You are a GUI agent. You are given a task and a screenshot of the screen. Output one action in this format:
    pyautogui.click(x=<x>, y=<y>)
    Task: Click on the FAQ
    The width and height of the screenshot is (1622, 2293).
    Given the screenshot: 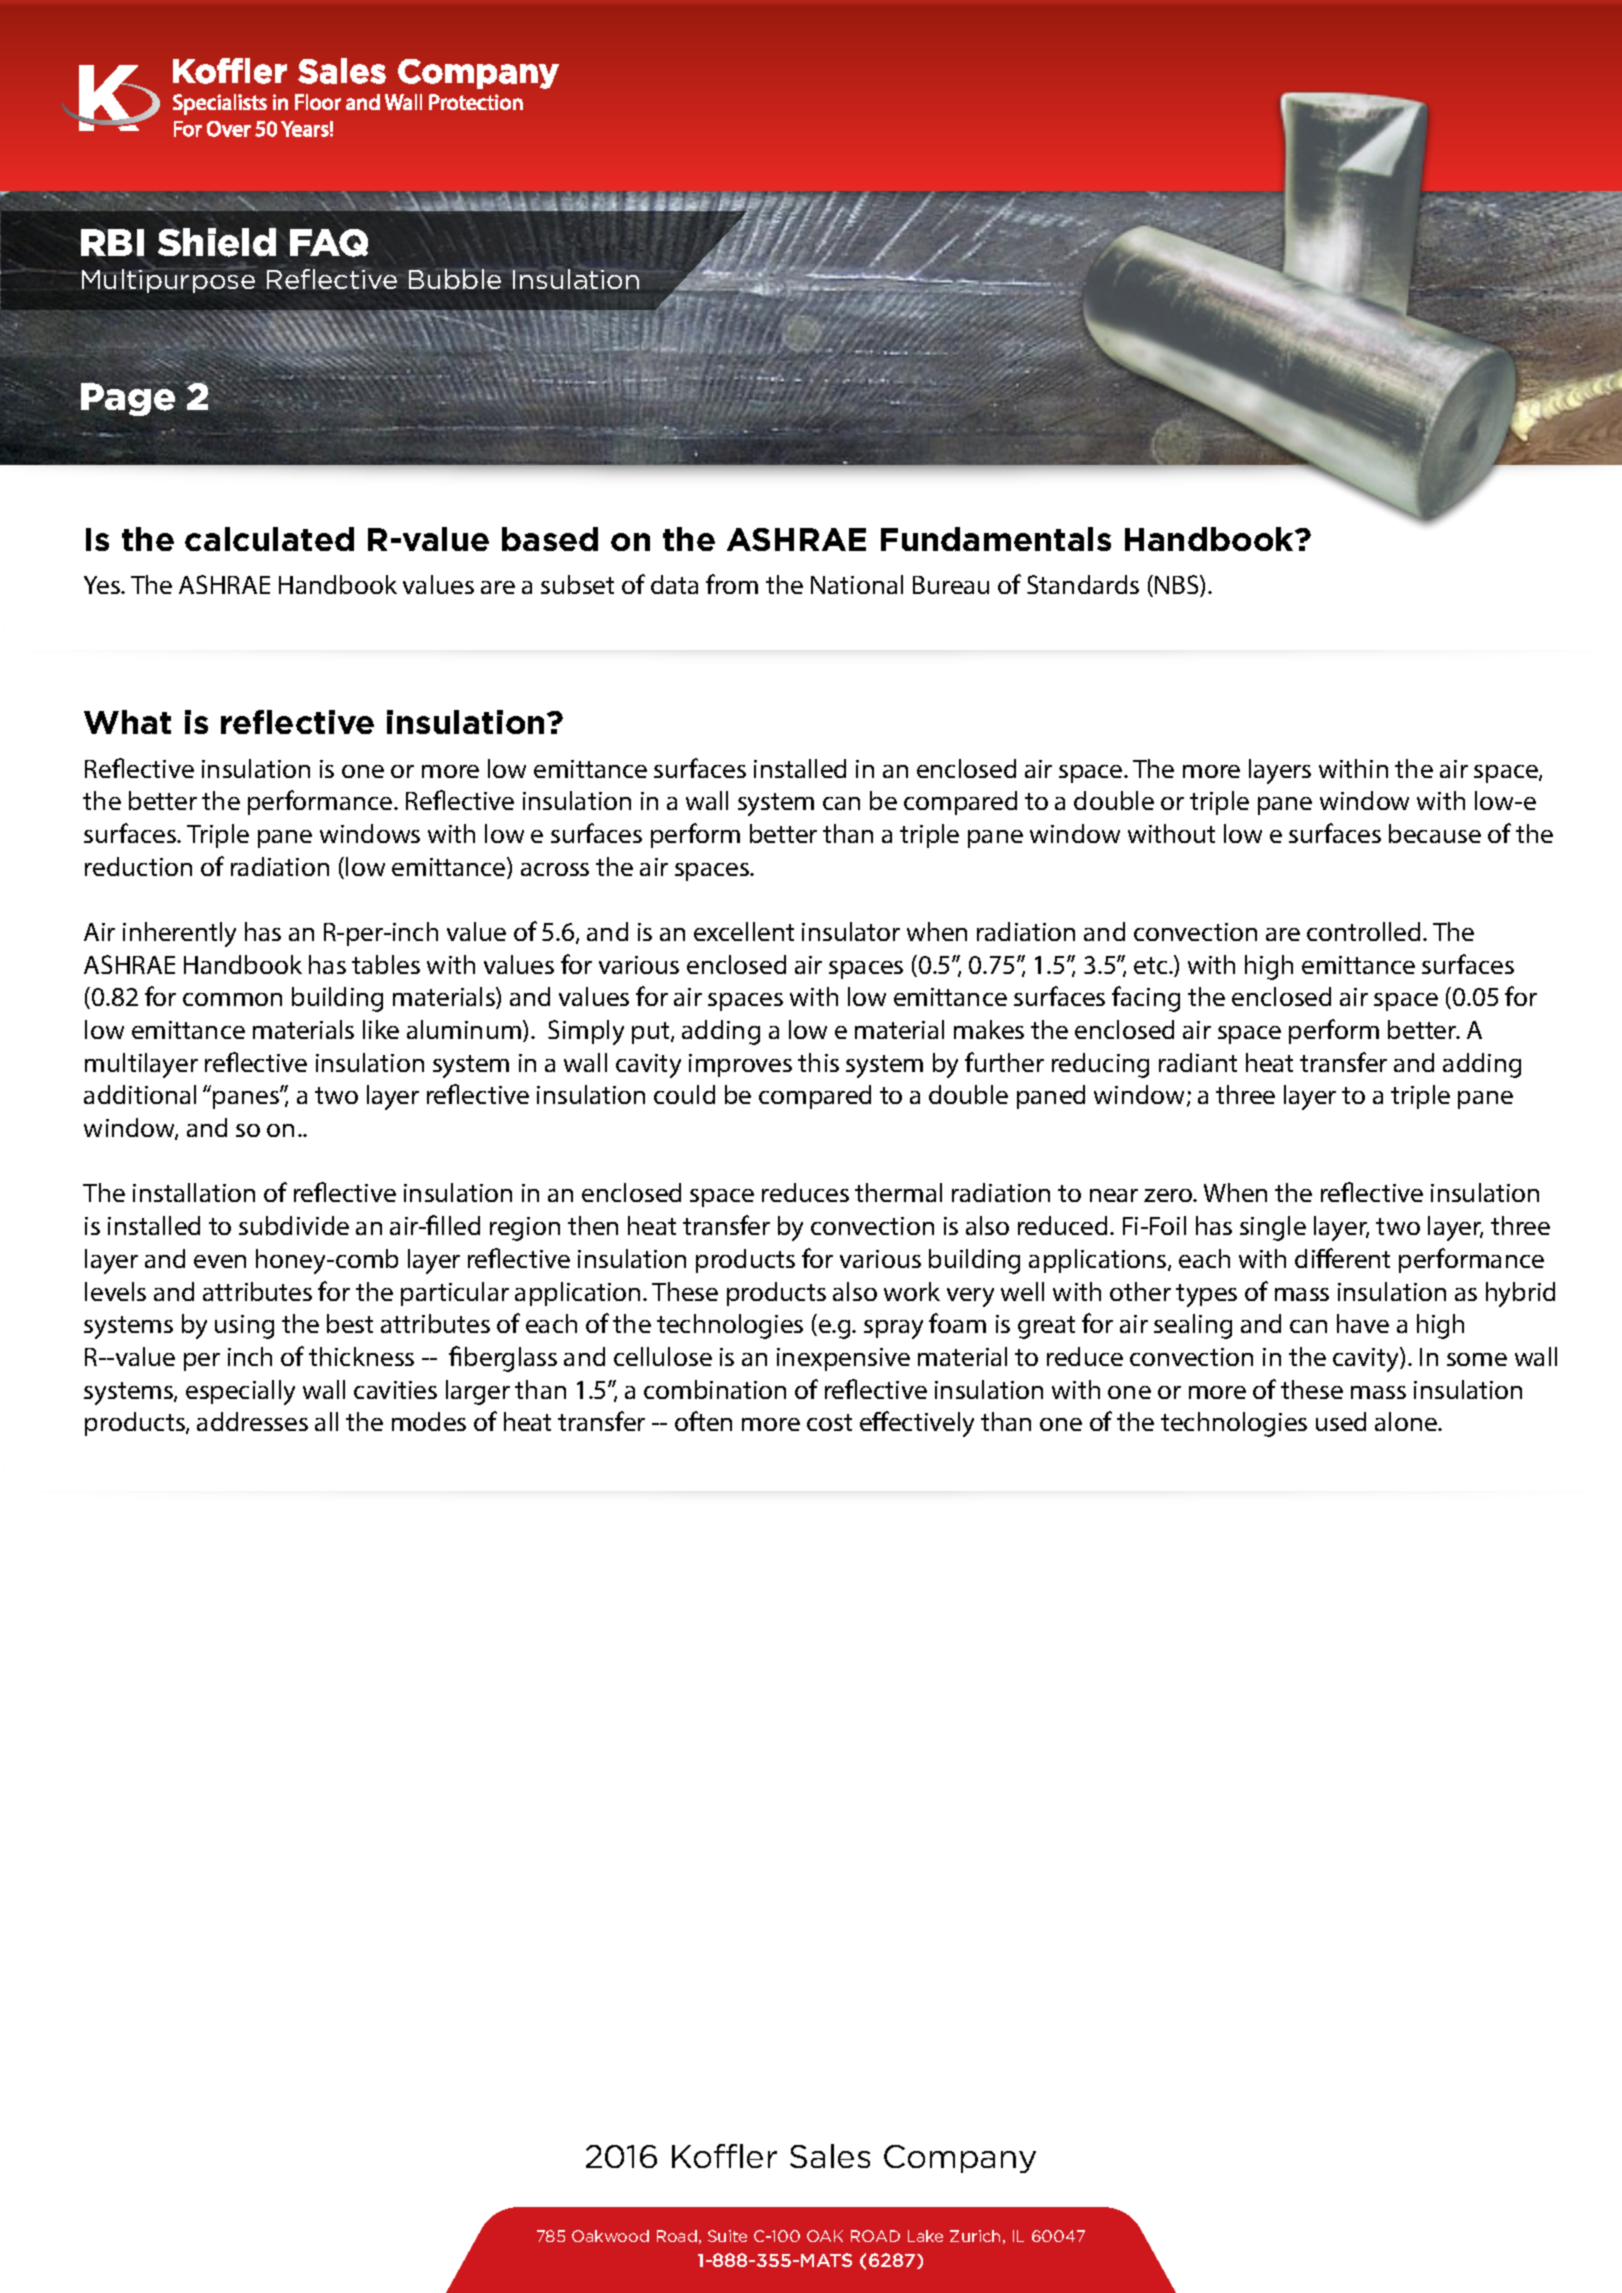 What is the action you would take?
    pyautogui.click(x=329, y=243)
